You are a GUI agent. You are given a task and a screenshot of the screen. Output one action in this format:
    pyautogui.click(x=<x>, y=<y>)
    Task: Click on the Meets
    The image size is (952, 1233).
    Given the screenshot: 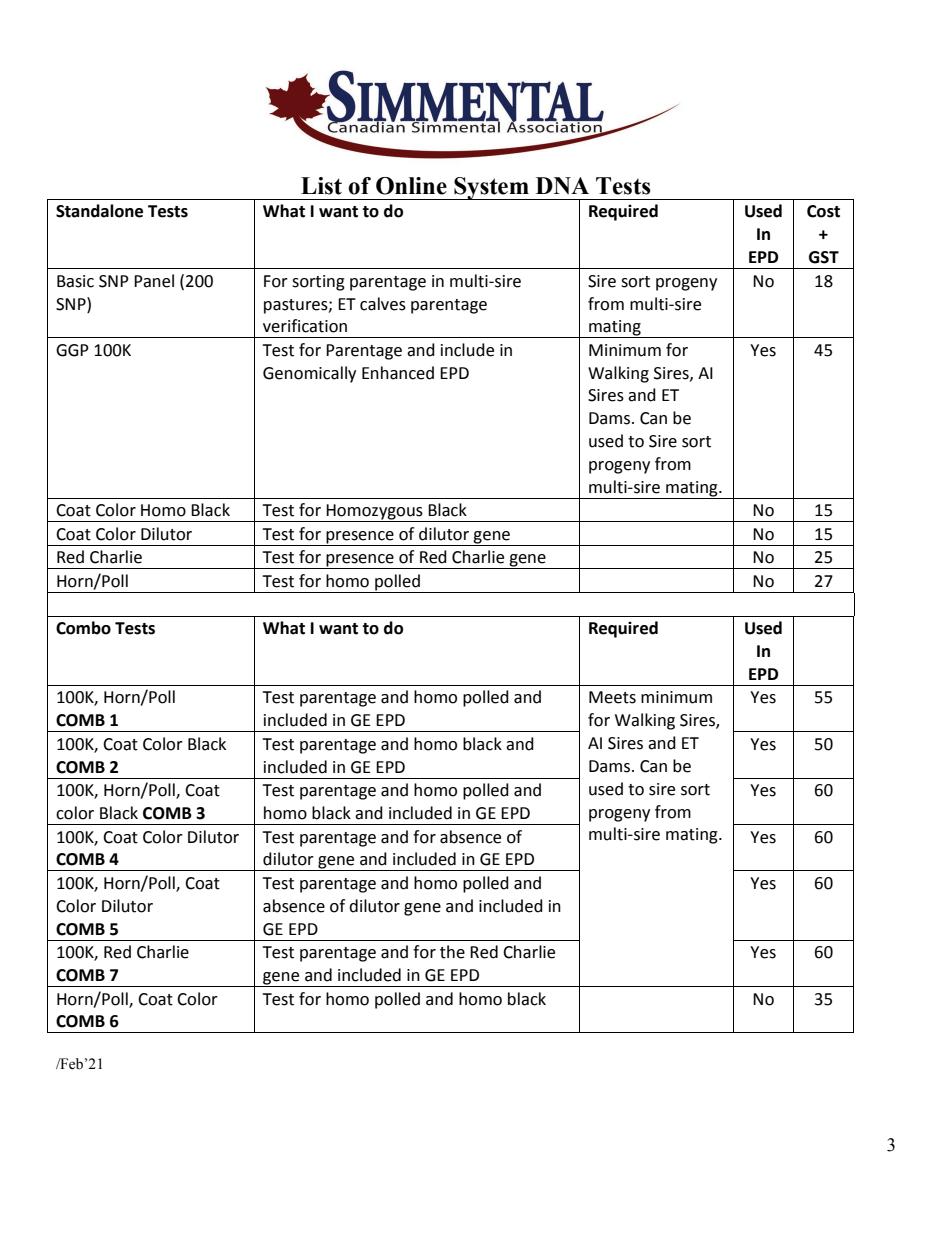 What is the action you would take?
    pyautogui.click(x=612, y=697)
